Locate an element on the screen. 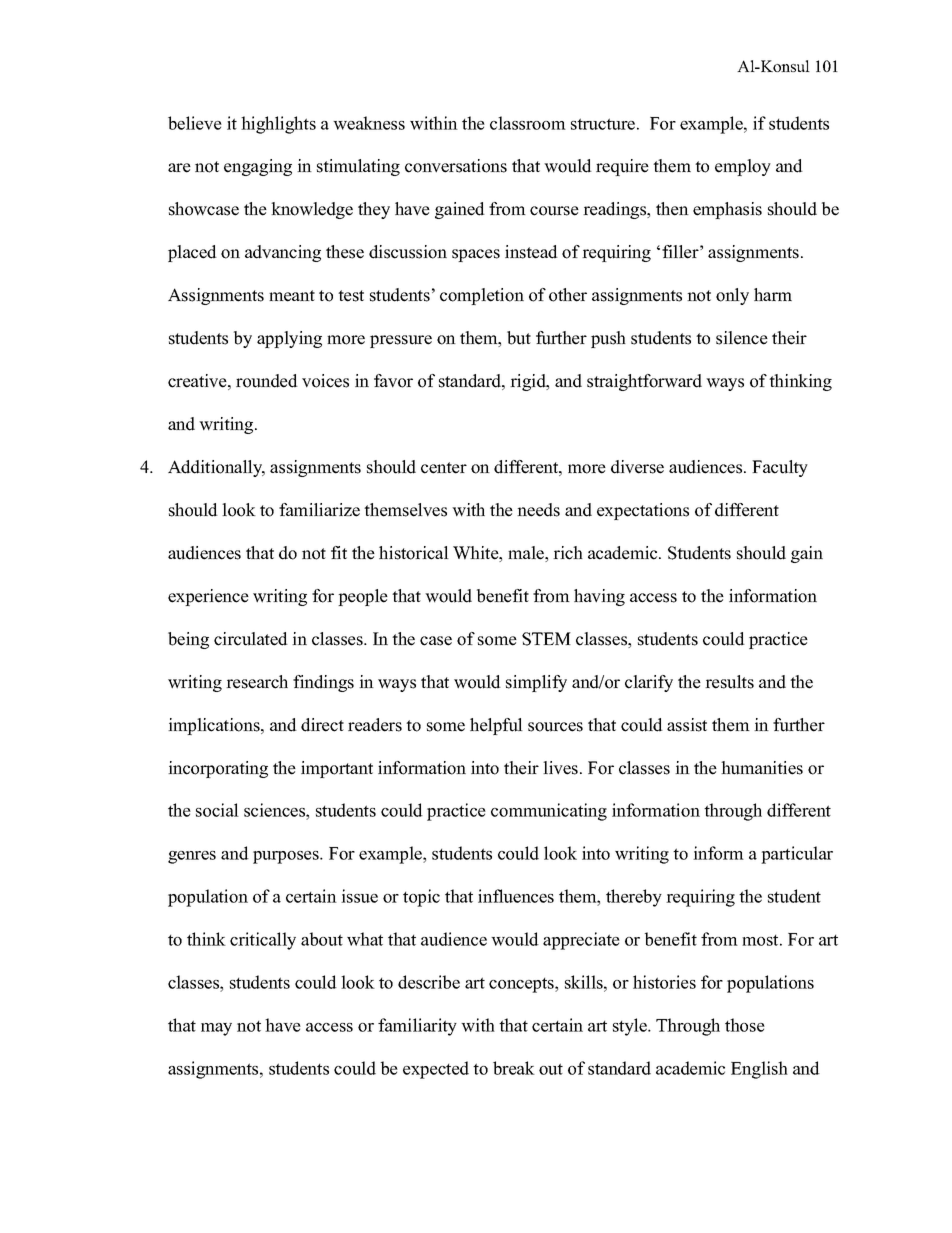 The width and height of the screenshot is (952, 1233). STEM is located at coordinates (546, 639).
